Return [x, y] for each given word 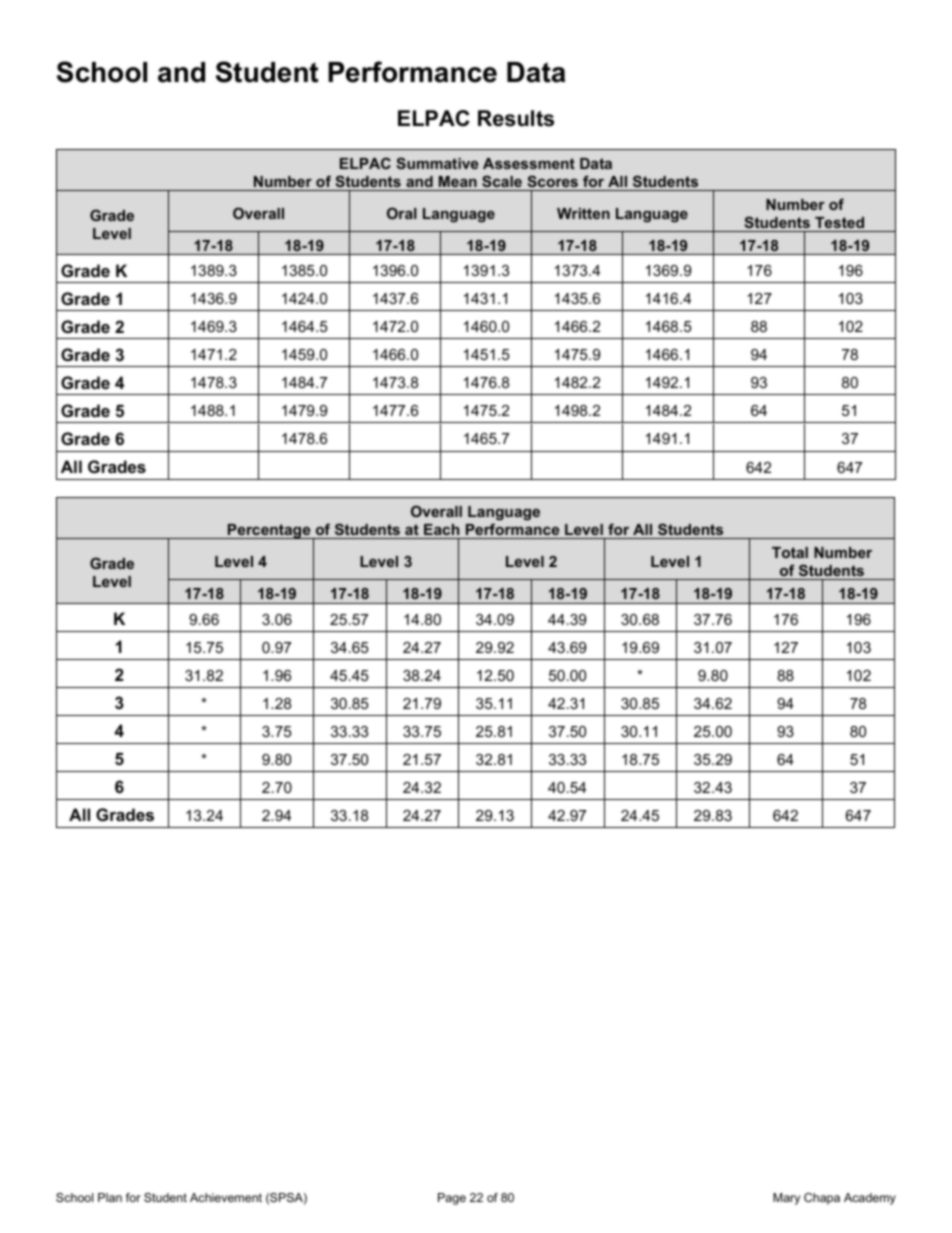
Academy [870, 1199]
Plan [110, 1197]
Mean [458, 181]
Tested [839, 222]
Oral [402, 213]
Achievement [226, 1197]
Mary [786, 1199]
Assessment [529, 163]
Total [790, 552]
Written [583, 213]
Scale [502, 181]
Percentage [269, 531]
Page [452, 1199]
